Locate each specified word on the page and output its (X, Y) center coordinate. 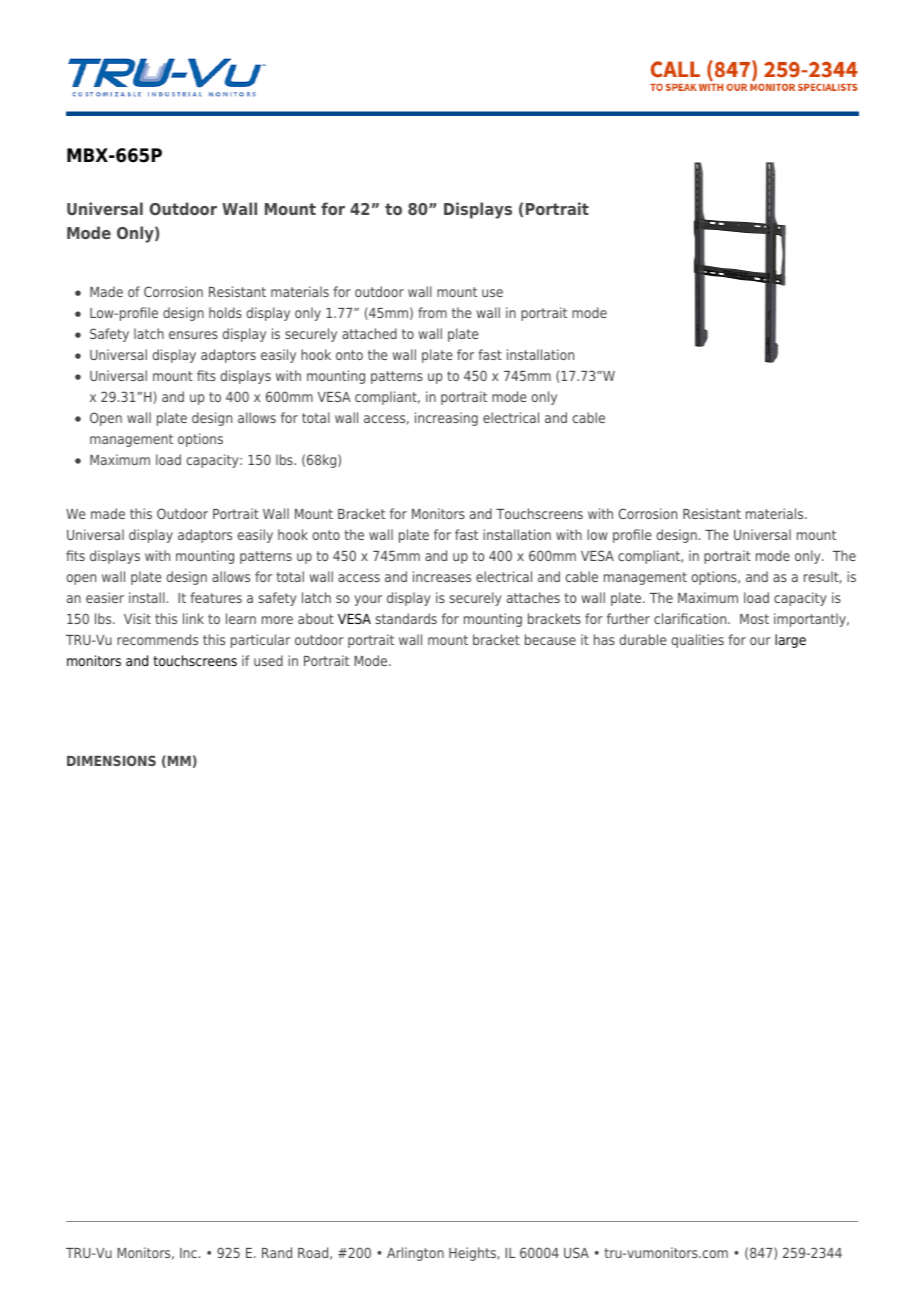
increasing (446, 419)
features (216, 597)
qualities (697, 641)
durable (643, 639)
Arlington (415, 1254)
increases (442, 576)
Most (754, 619)
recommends (157, 639)
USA (576, 1252)
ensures (193, 335)
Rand (277, 1252)
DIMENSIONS (111, 760)
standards (406, 618)
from (432, 312)
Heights (473, 1254)
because (550, 639)
